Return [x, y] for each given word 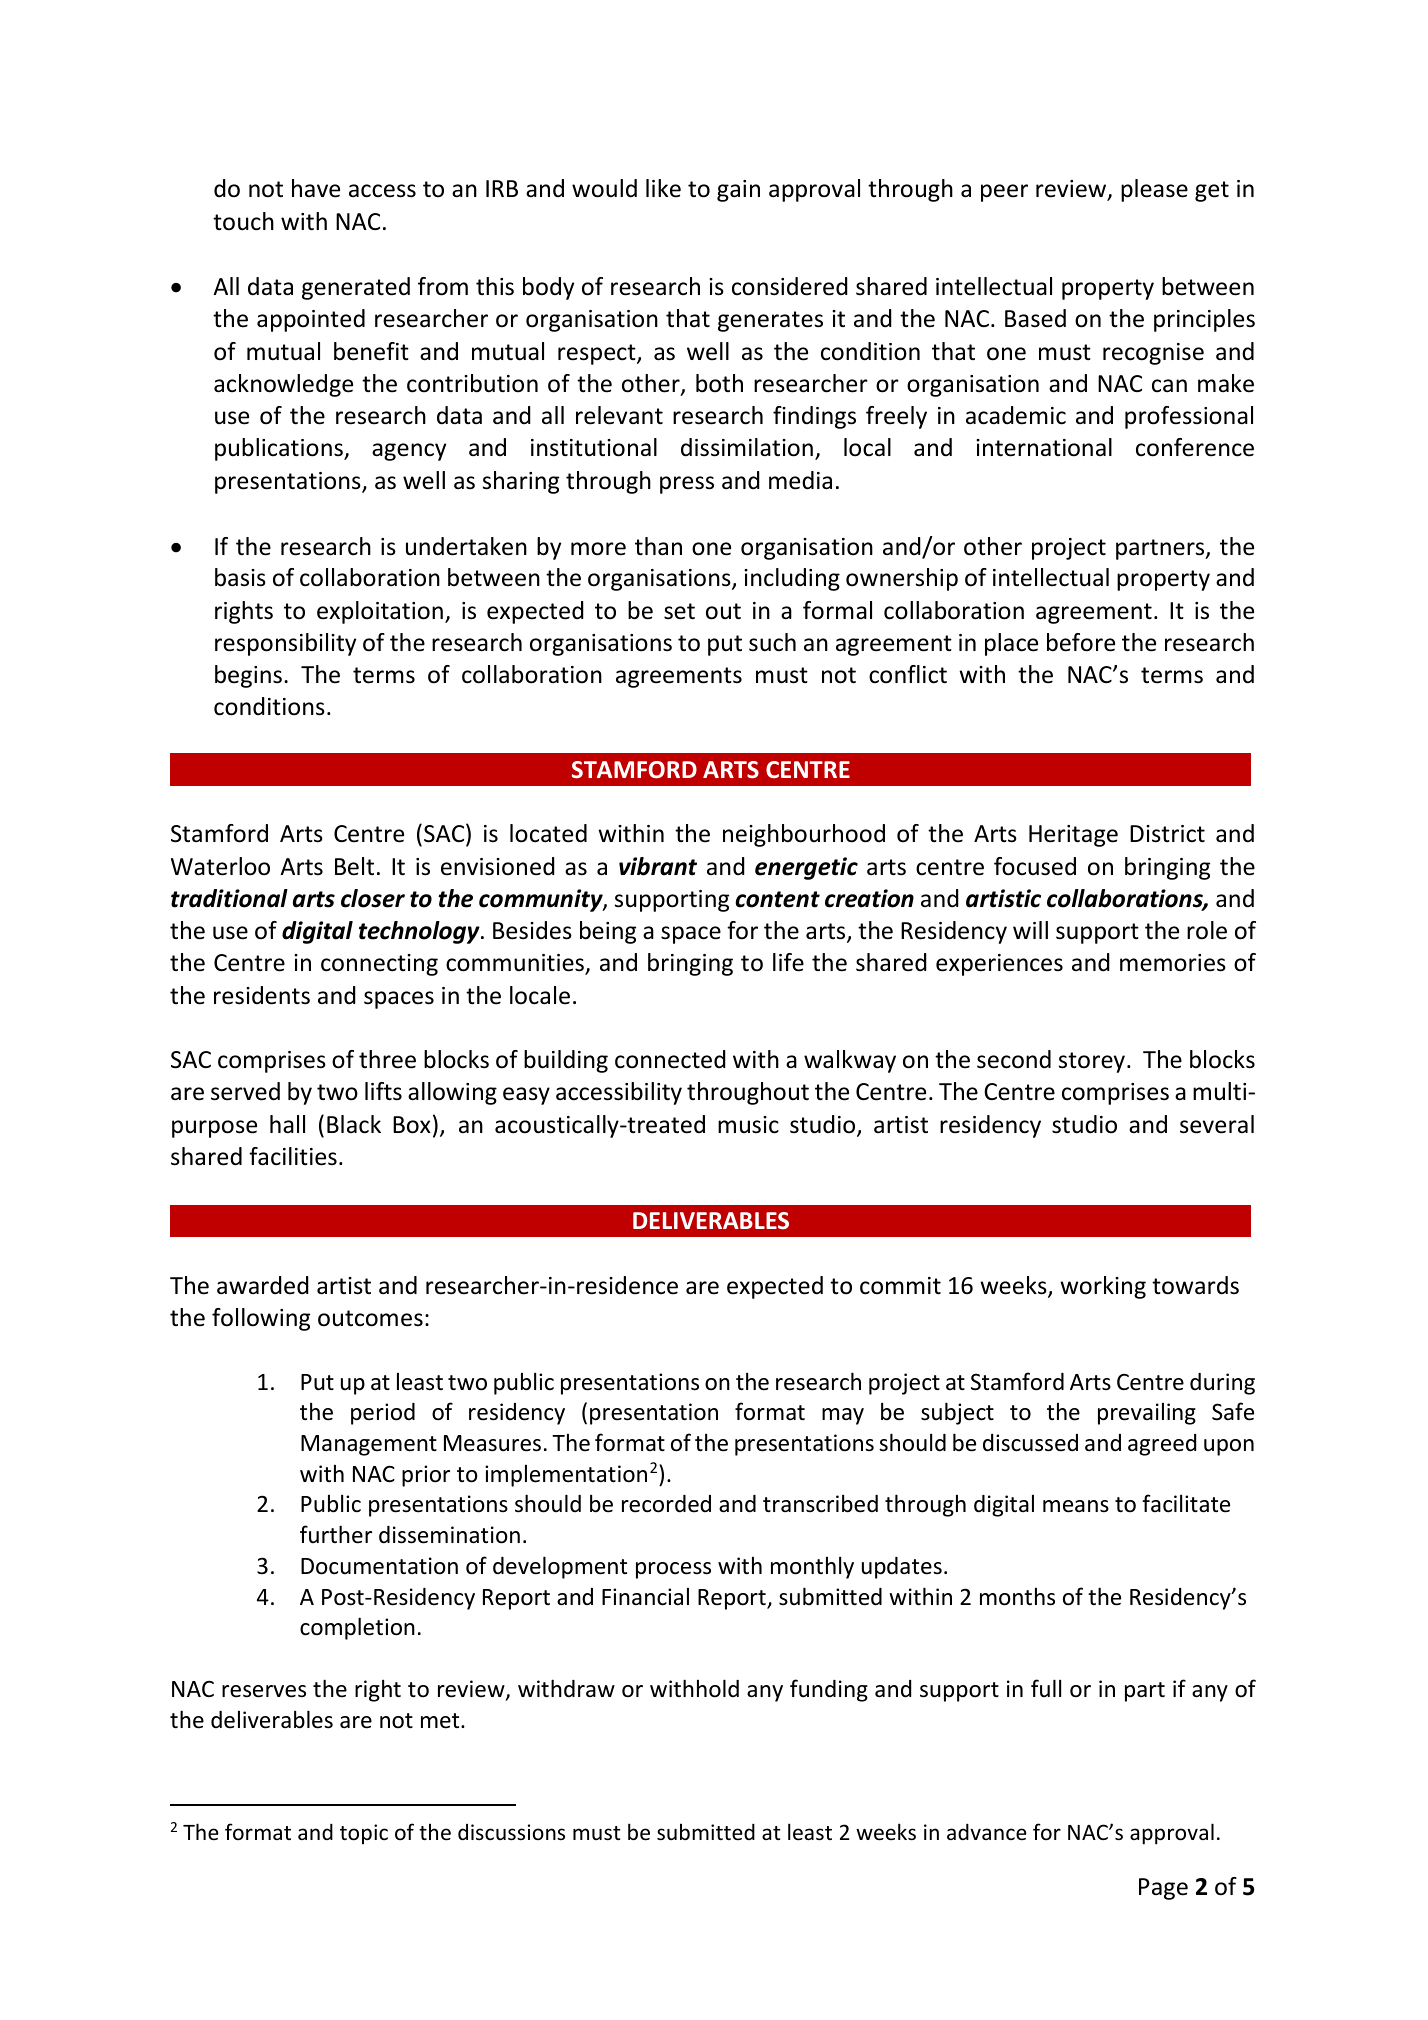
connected [670, 1059]
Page [1163, 1889]
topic [364, 1834]
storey [1092, 1062]
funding [829, 1690]
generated [356, 288]
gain [738, 191]
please [1154, 190]
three [387, 1059]
